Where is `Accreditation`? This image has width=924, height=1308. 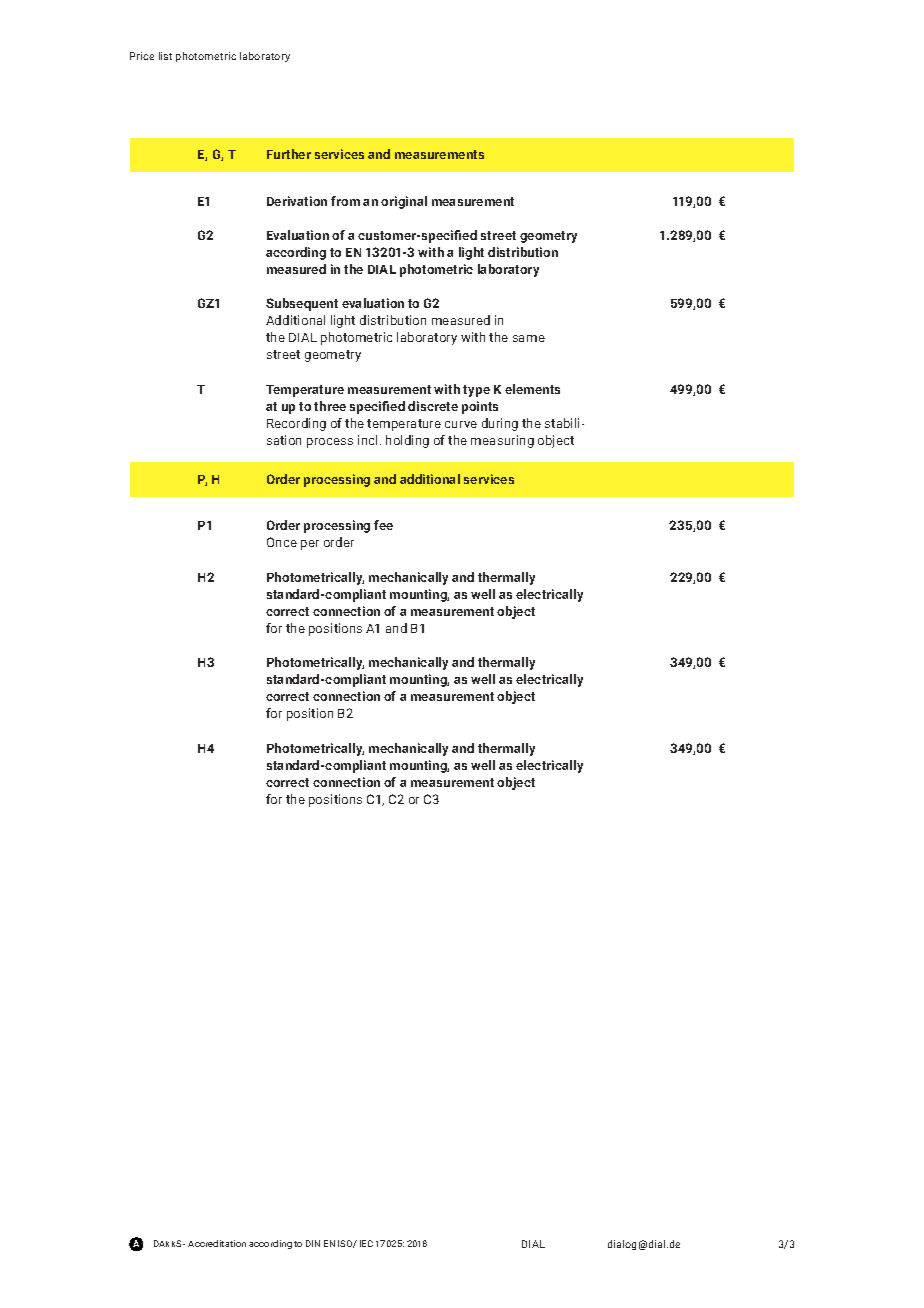 Accreditation is located at coordinates (217, 1243).
